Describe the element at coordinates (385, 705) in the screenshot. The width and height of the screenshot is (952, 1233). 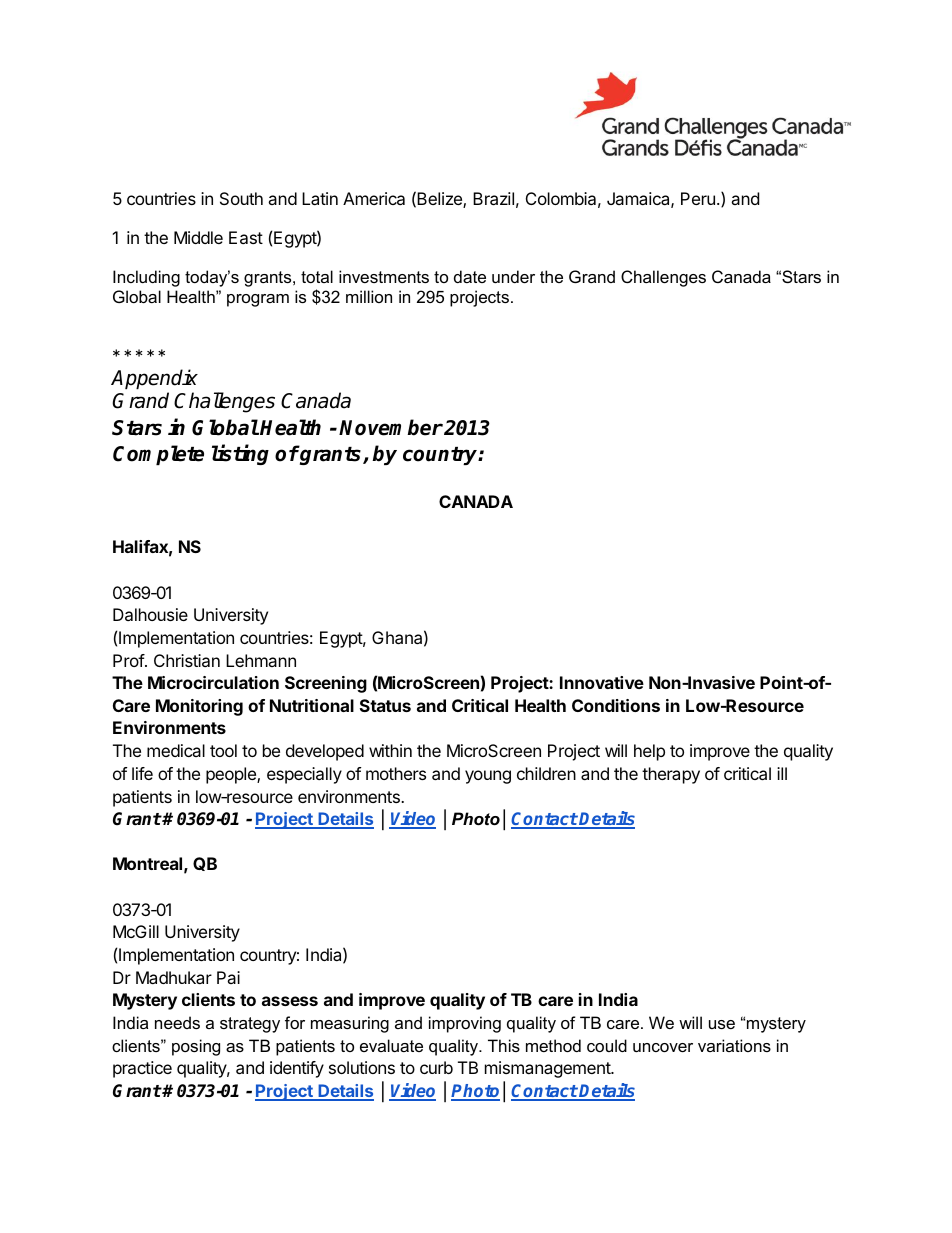
I see `Status` at that location.
